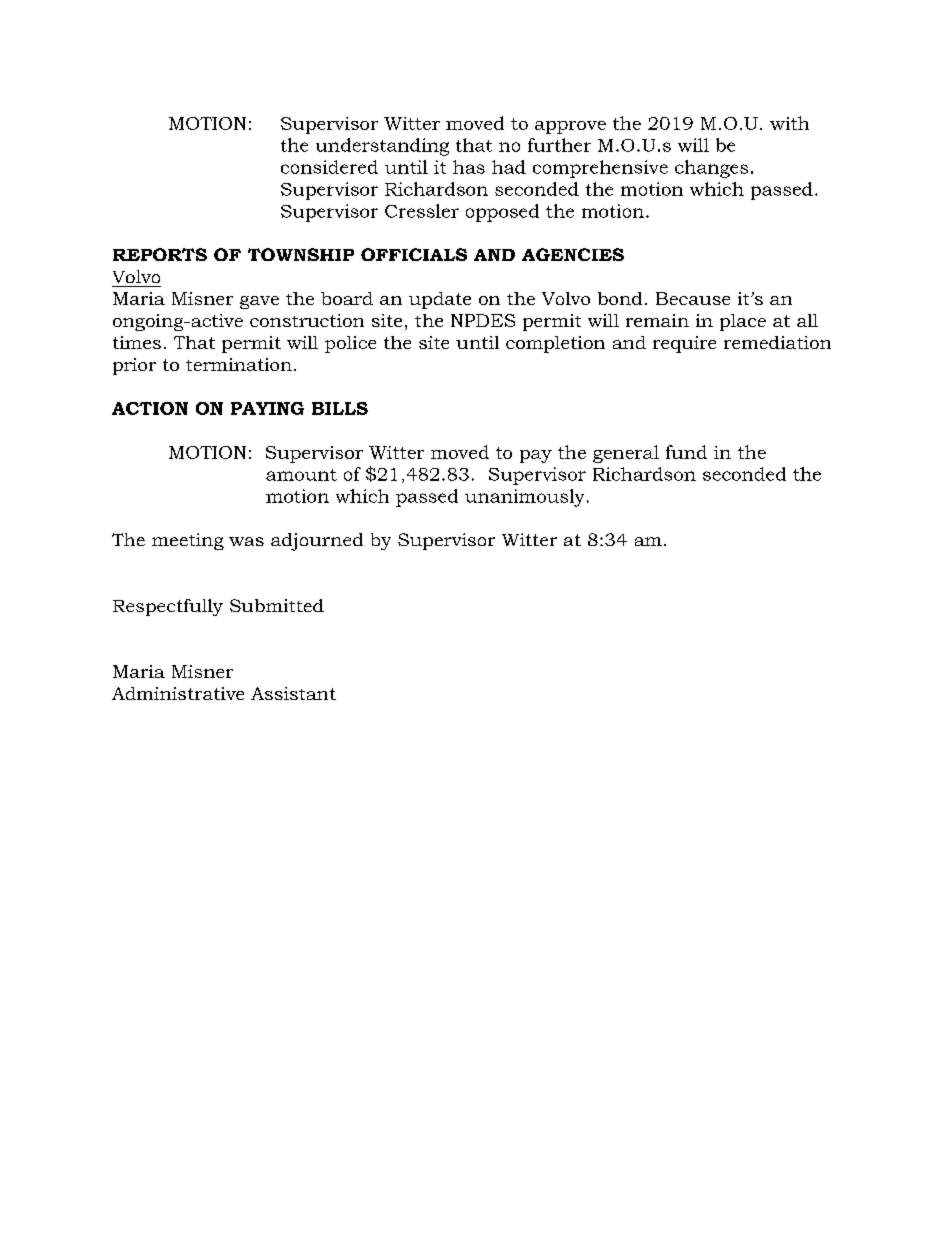  I want to click on Because, so click(693, 298).
